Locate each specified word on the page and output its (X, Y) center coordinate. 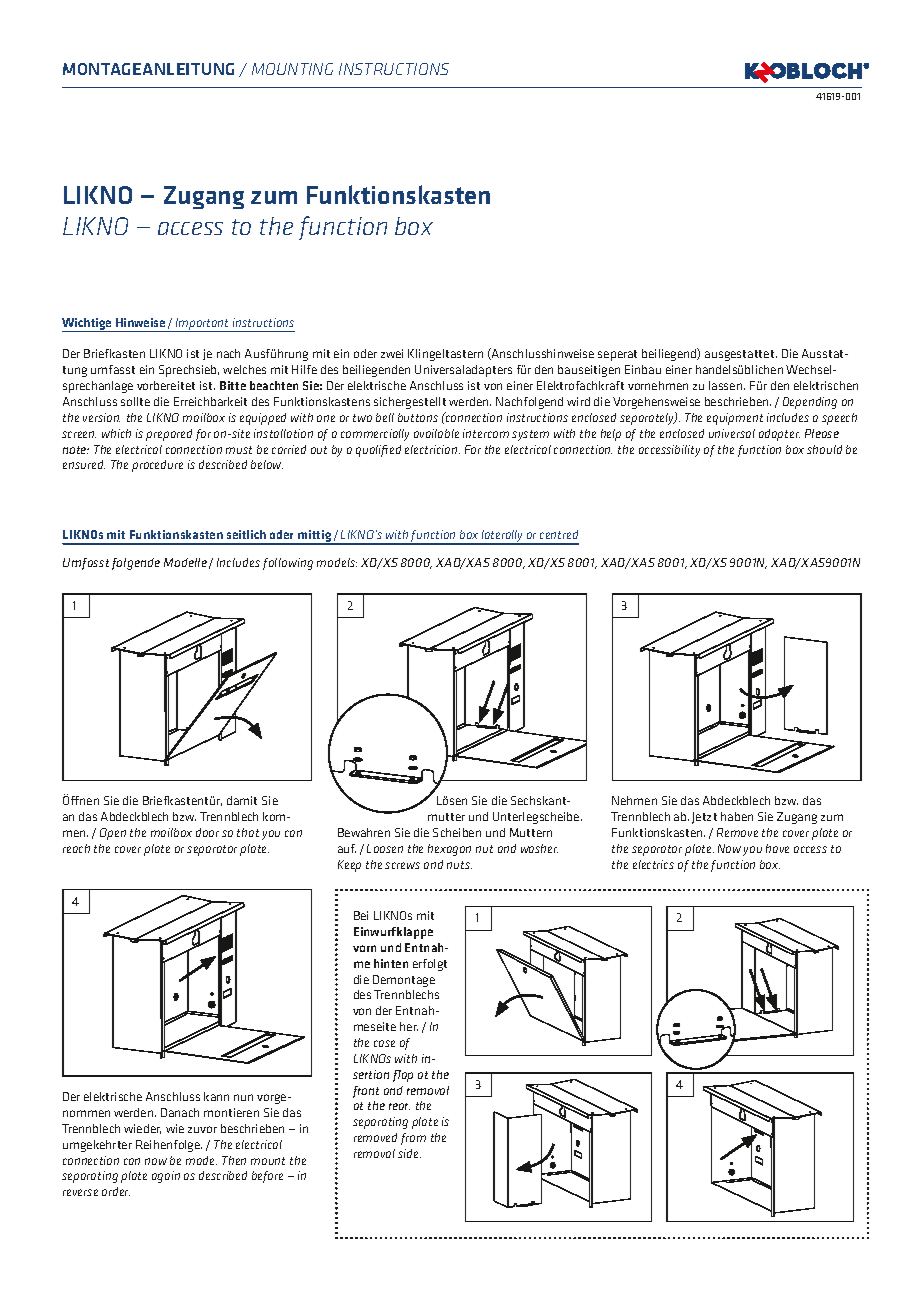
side (409, 1153)
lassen (727, 385)
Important (203, 325)
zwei (392, 353)
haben (737, 816)
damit (242, 800)
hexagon (449, 850)
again (166, 1177)
